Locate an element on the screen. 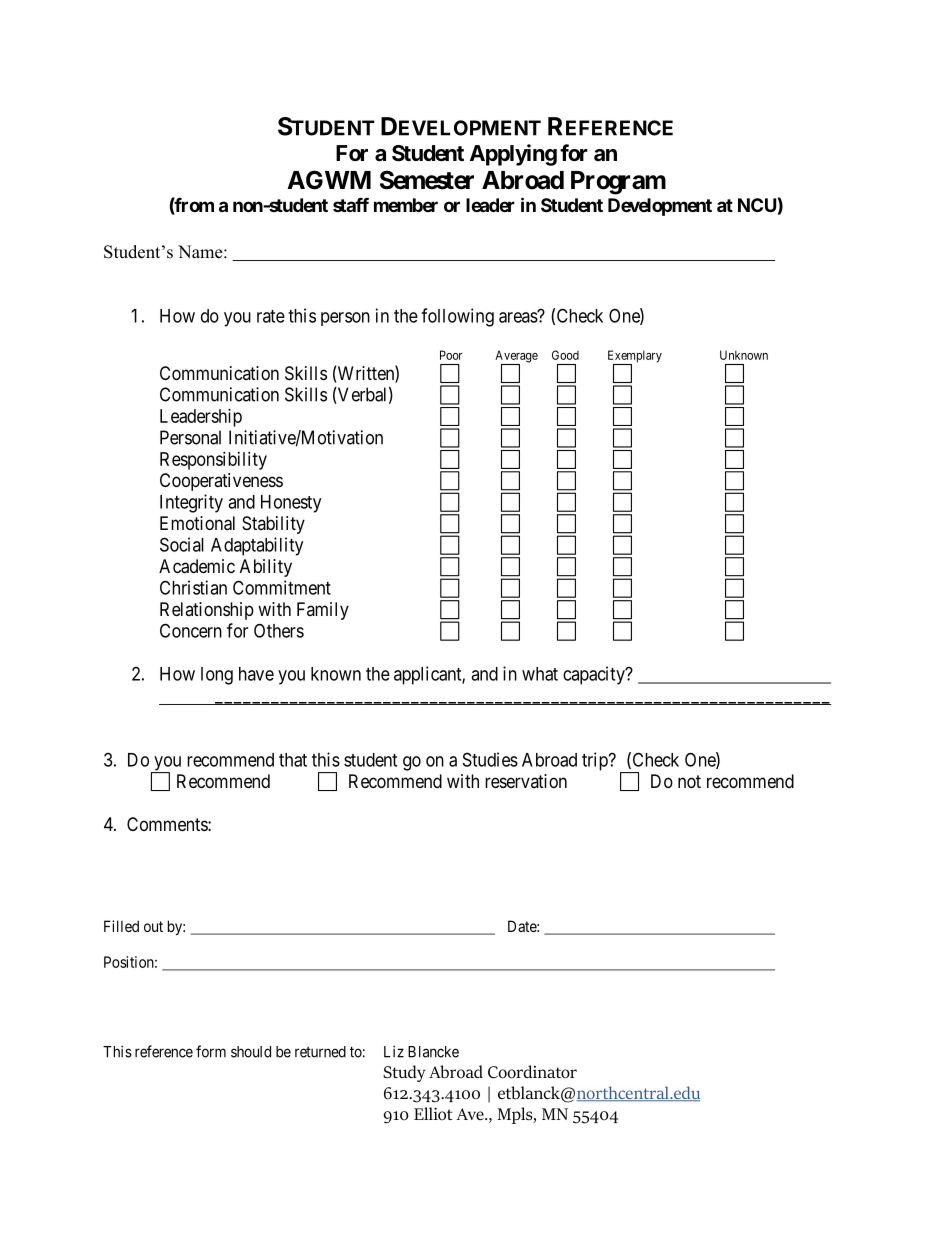 The image size is (952, 1233). Family is located at coordinates (323, 611).
